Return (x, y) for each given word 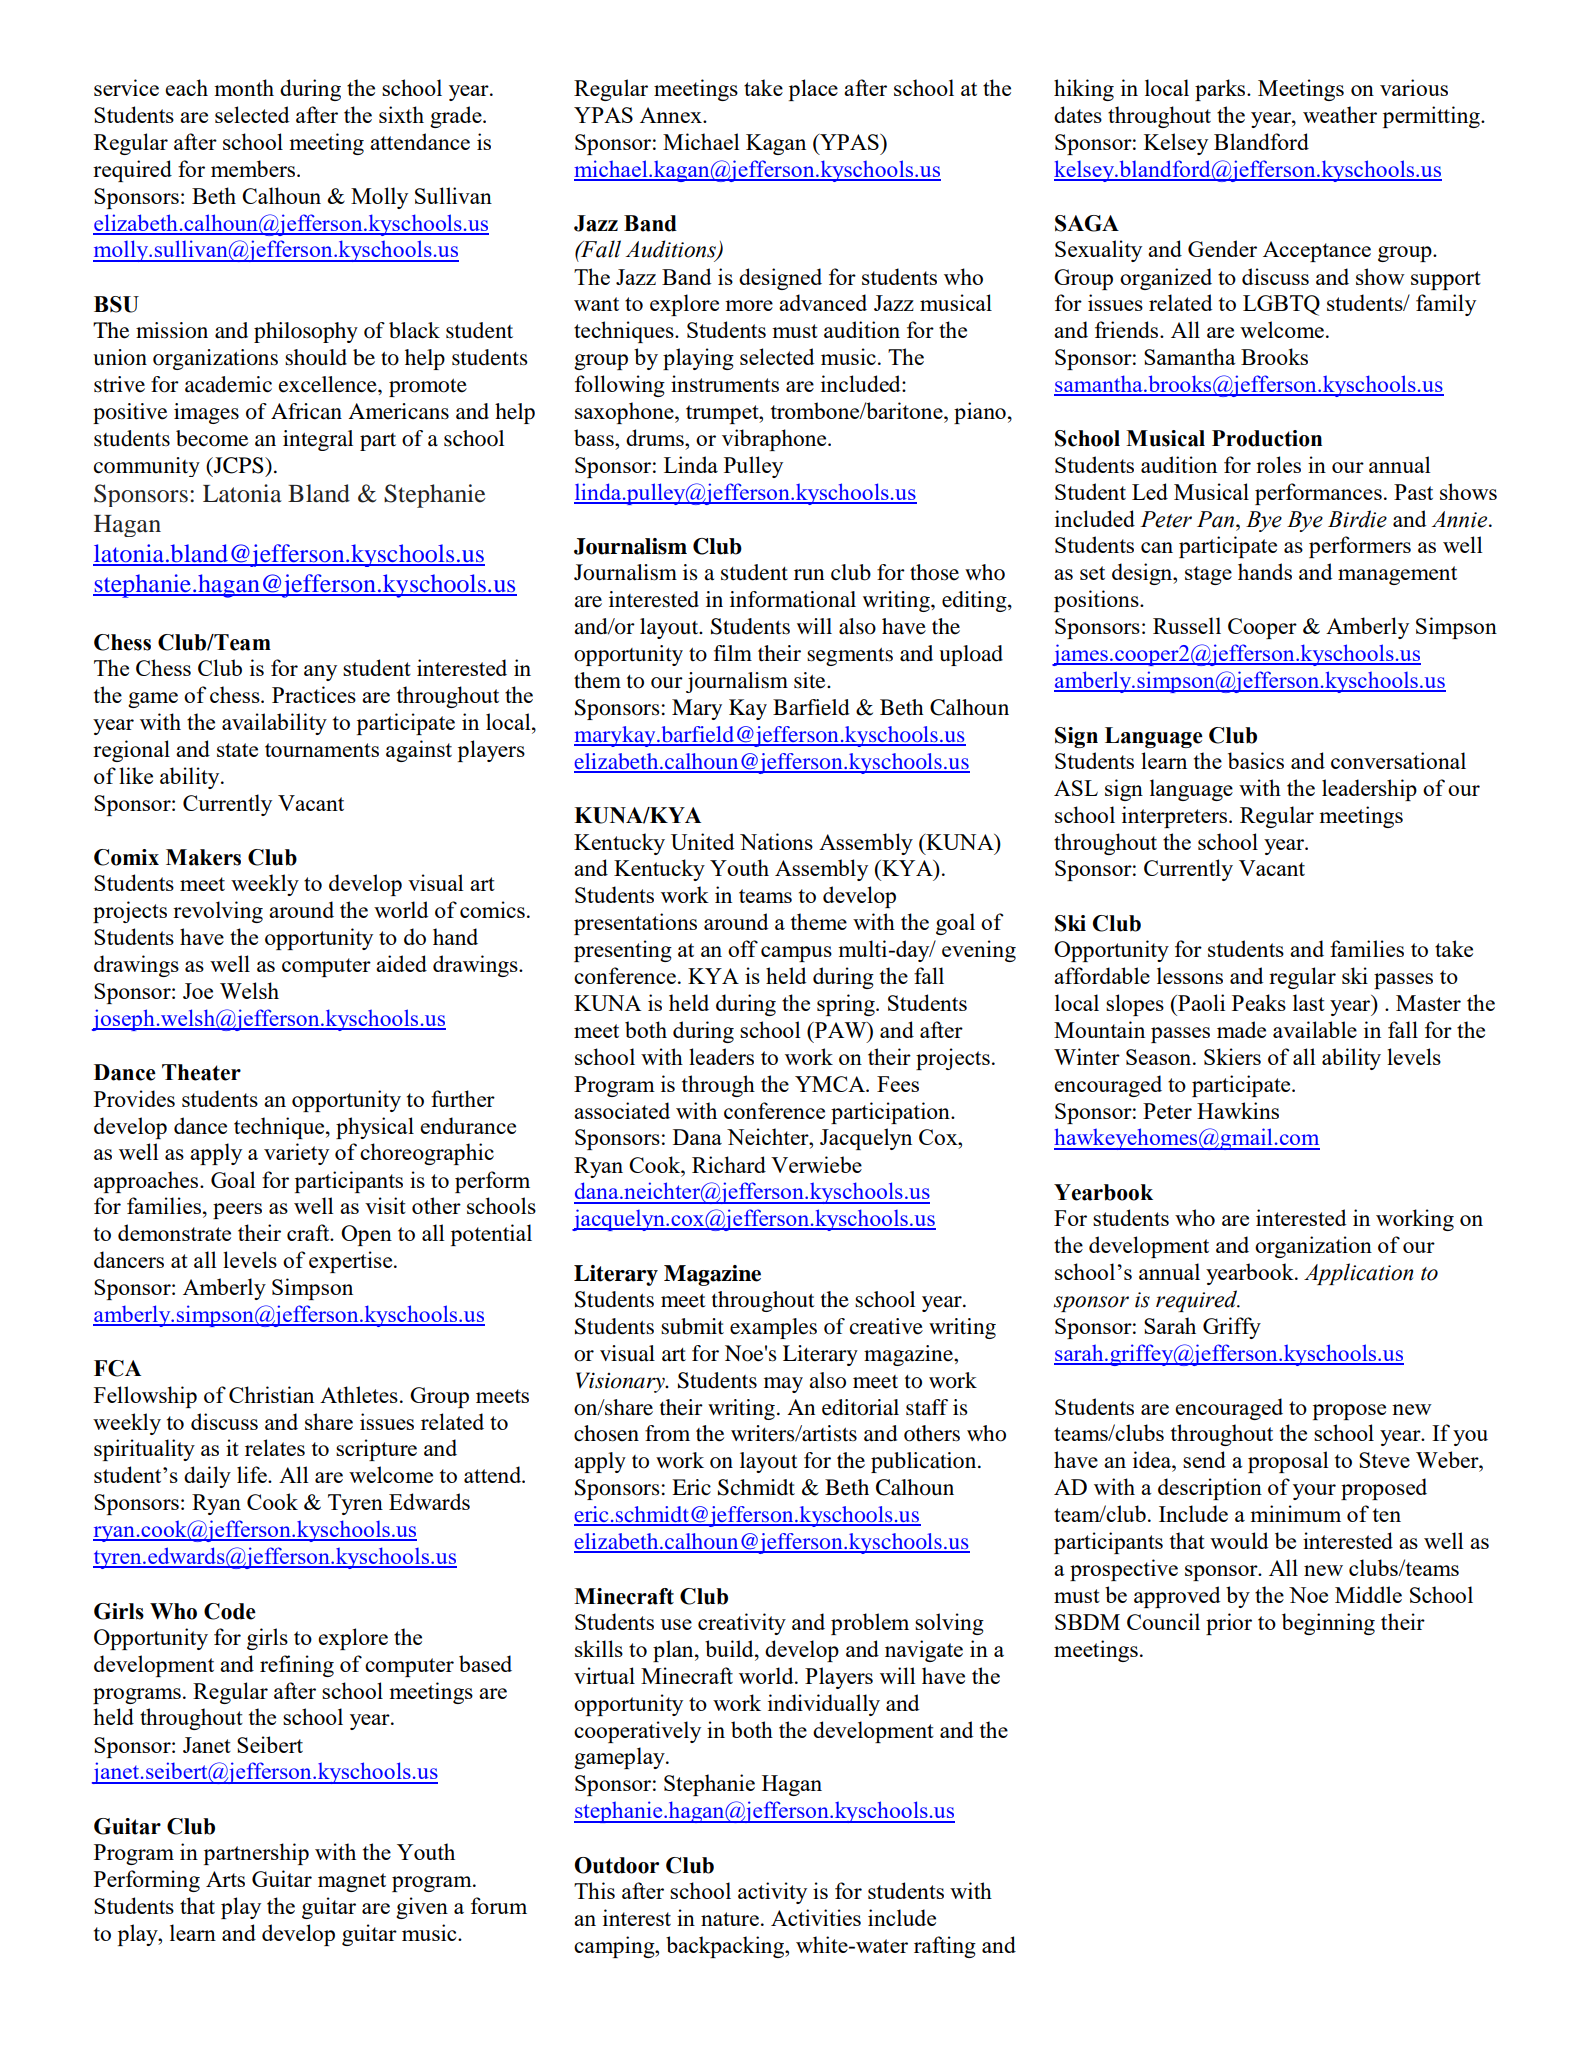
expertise (352, 1262)
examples (773, 1328)
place (813, 90)
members (254, 168)
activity (772, 1893)
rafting (945, 1947)
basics (1256, 760)
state (237, 750)
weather (1340, 114)
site (811, 680)
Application (1358, 1274)
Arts (225, 1879)
